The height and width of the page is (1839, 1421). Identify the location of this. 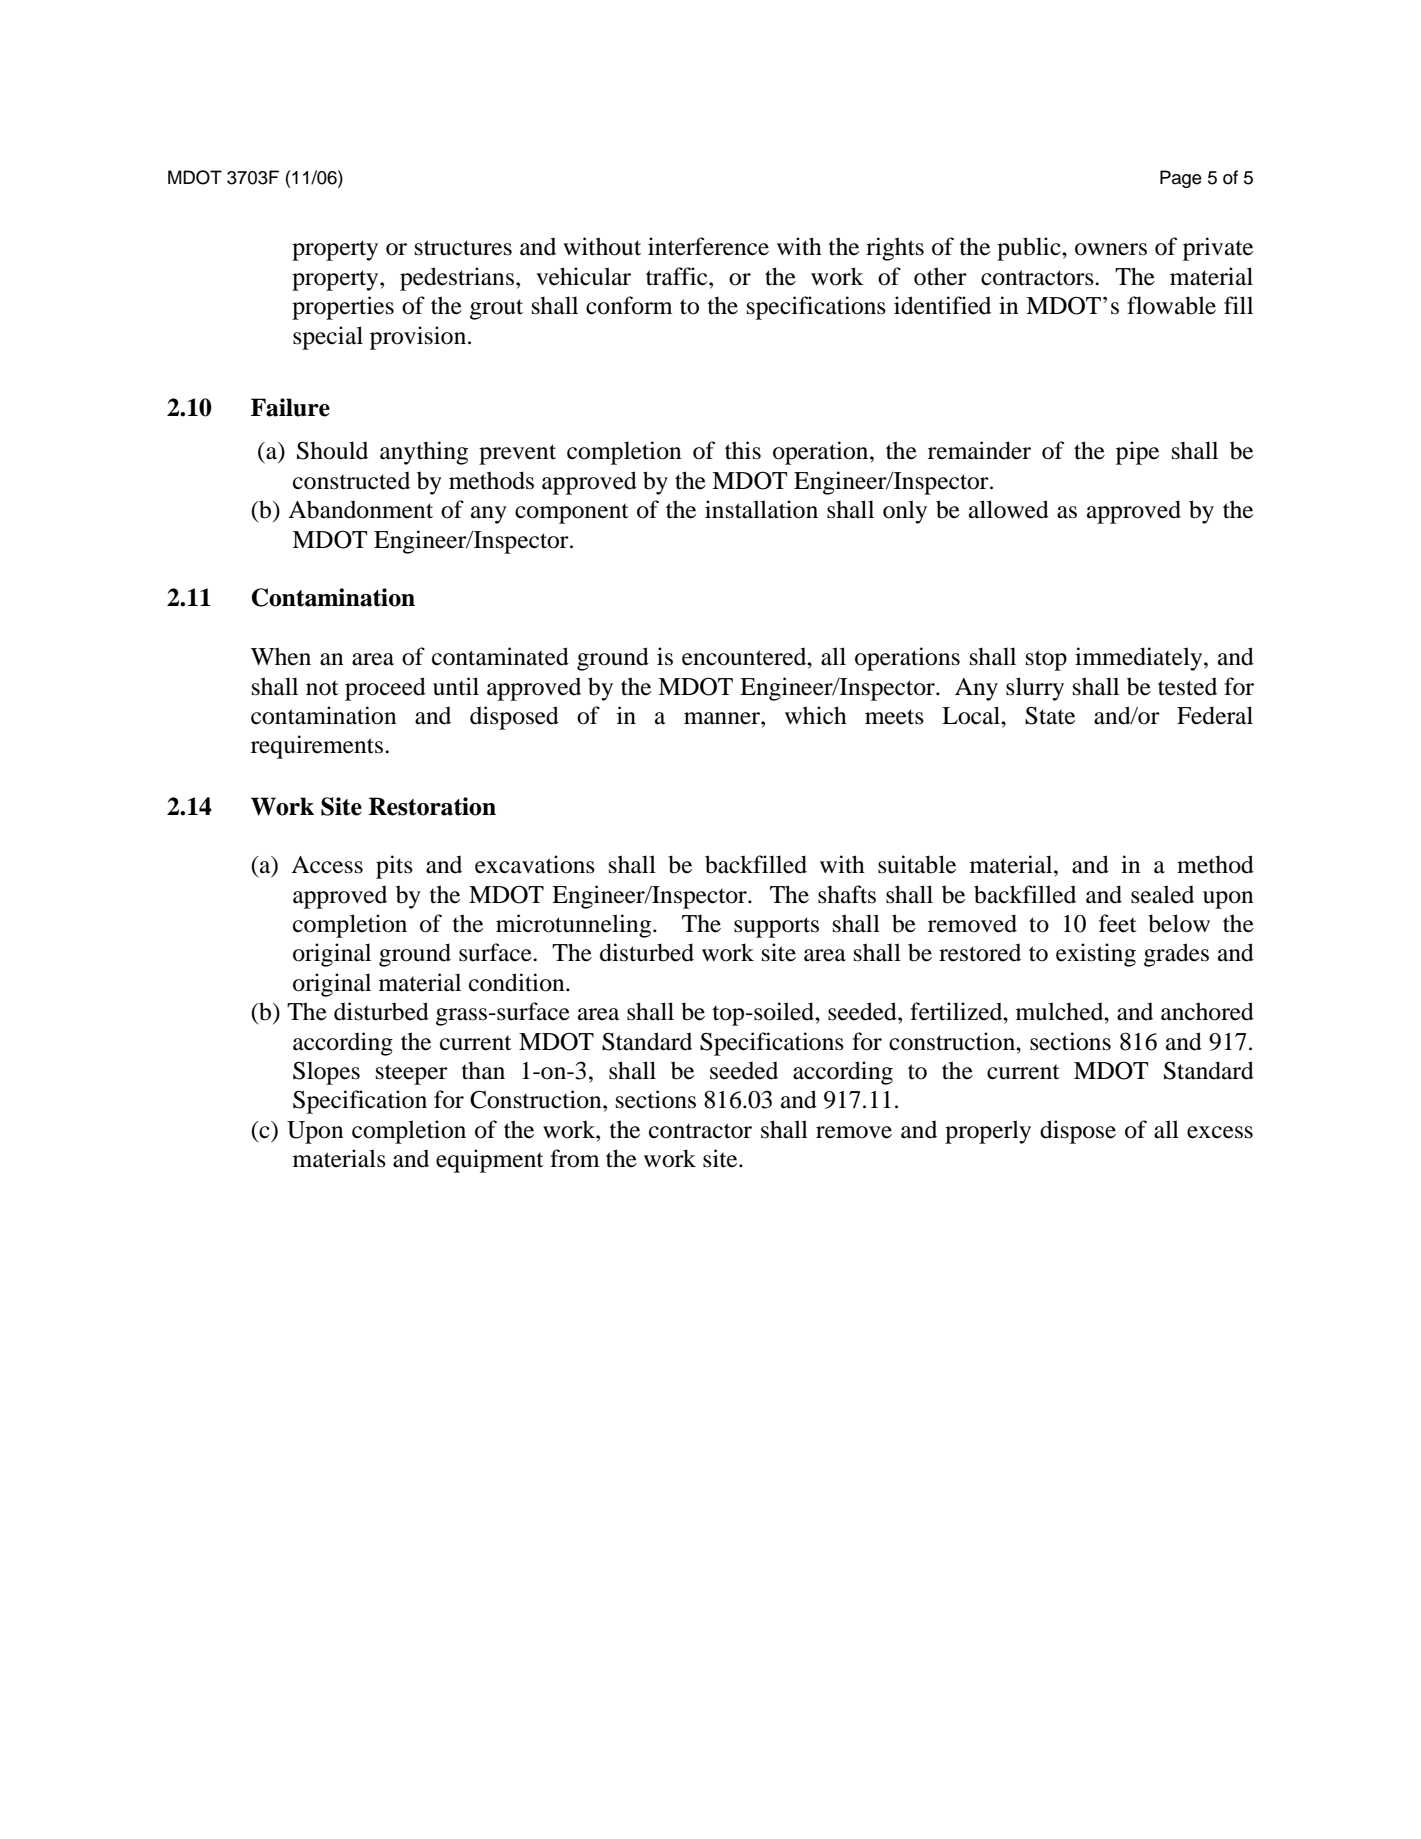
(743, 450).
